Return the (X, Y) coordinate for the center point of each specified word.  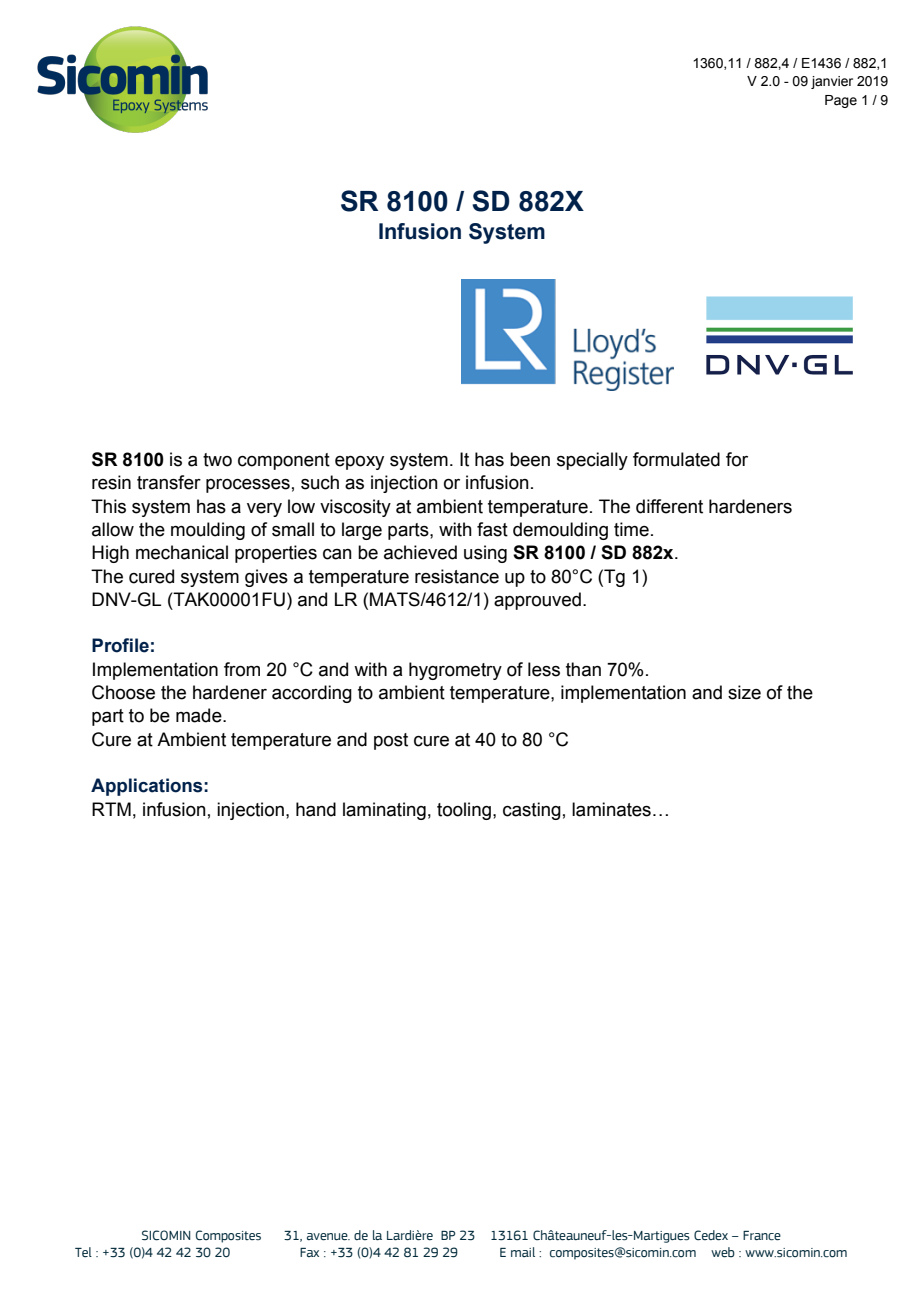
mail (523, 1252)
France (762, 1236)
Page (841, 101)
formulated (676, 459)
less (544, 669)
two (217, 460)
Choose (123, 692)
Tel (83, 1252)
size (744, 692)
